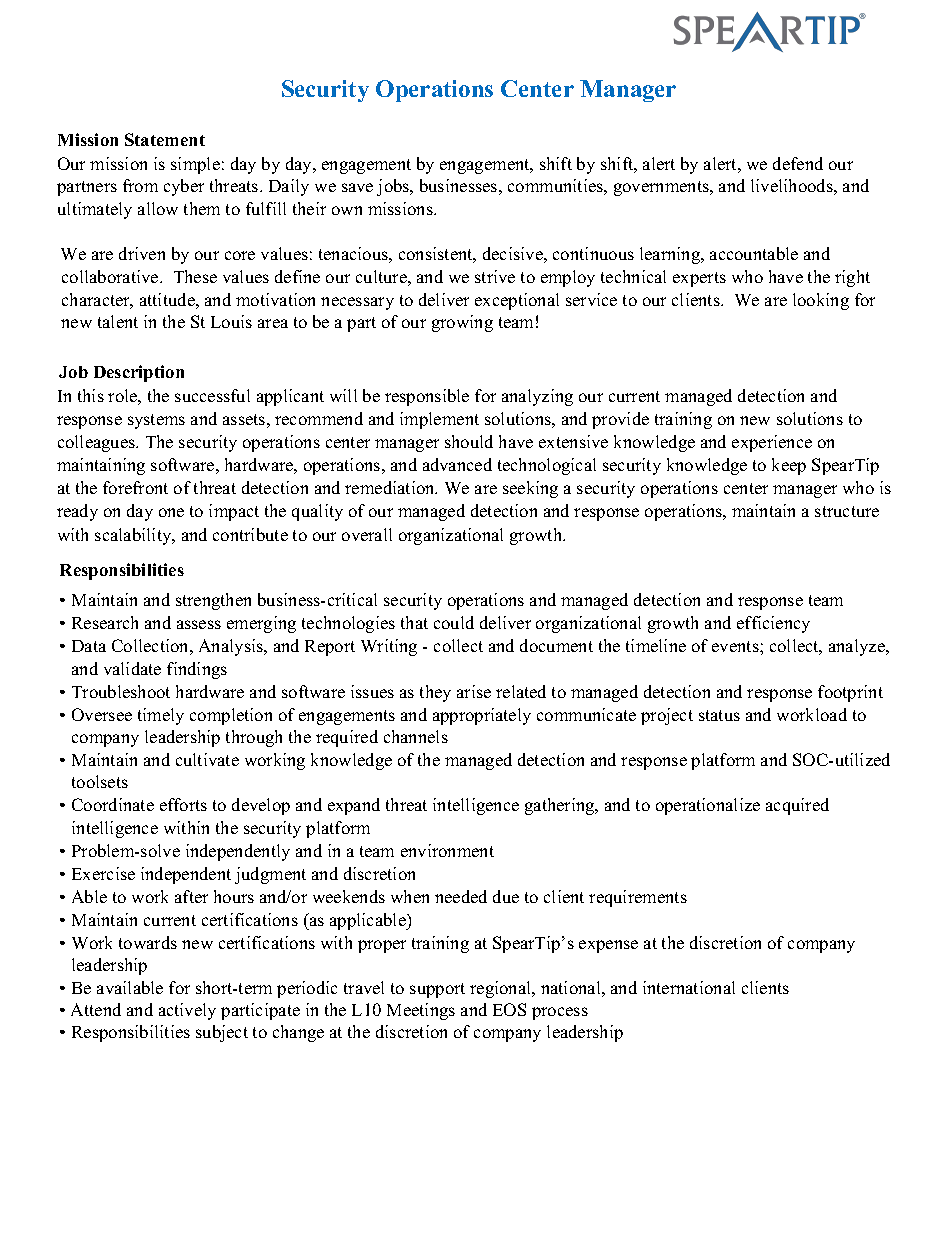  Describe the element at coordinates (437, 990) in the image. I see `support` at that location.
